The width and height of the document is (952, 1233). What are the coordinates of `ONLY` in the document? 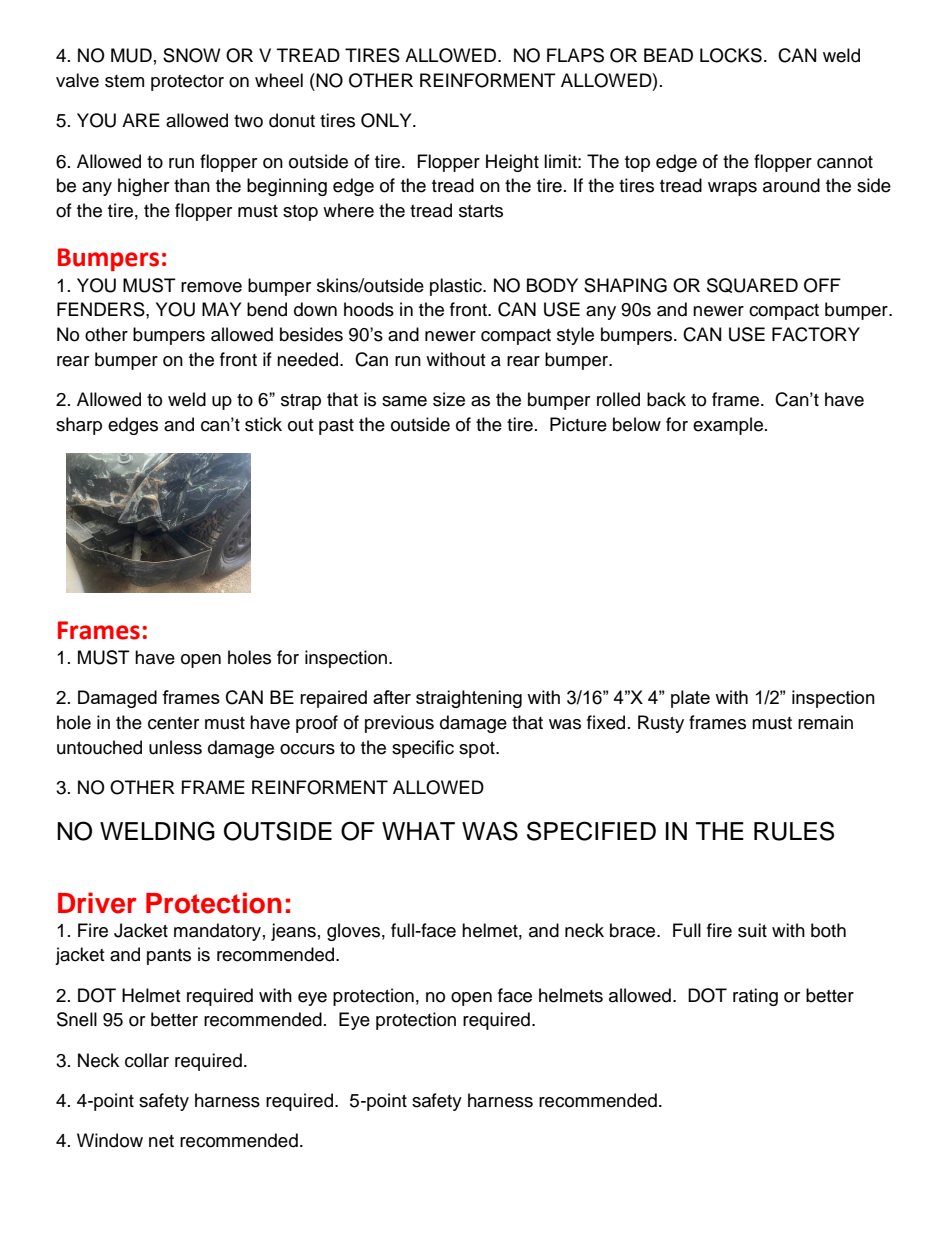 It's located at (387, 120).
